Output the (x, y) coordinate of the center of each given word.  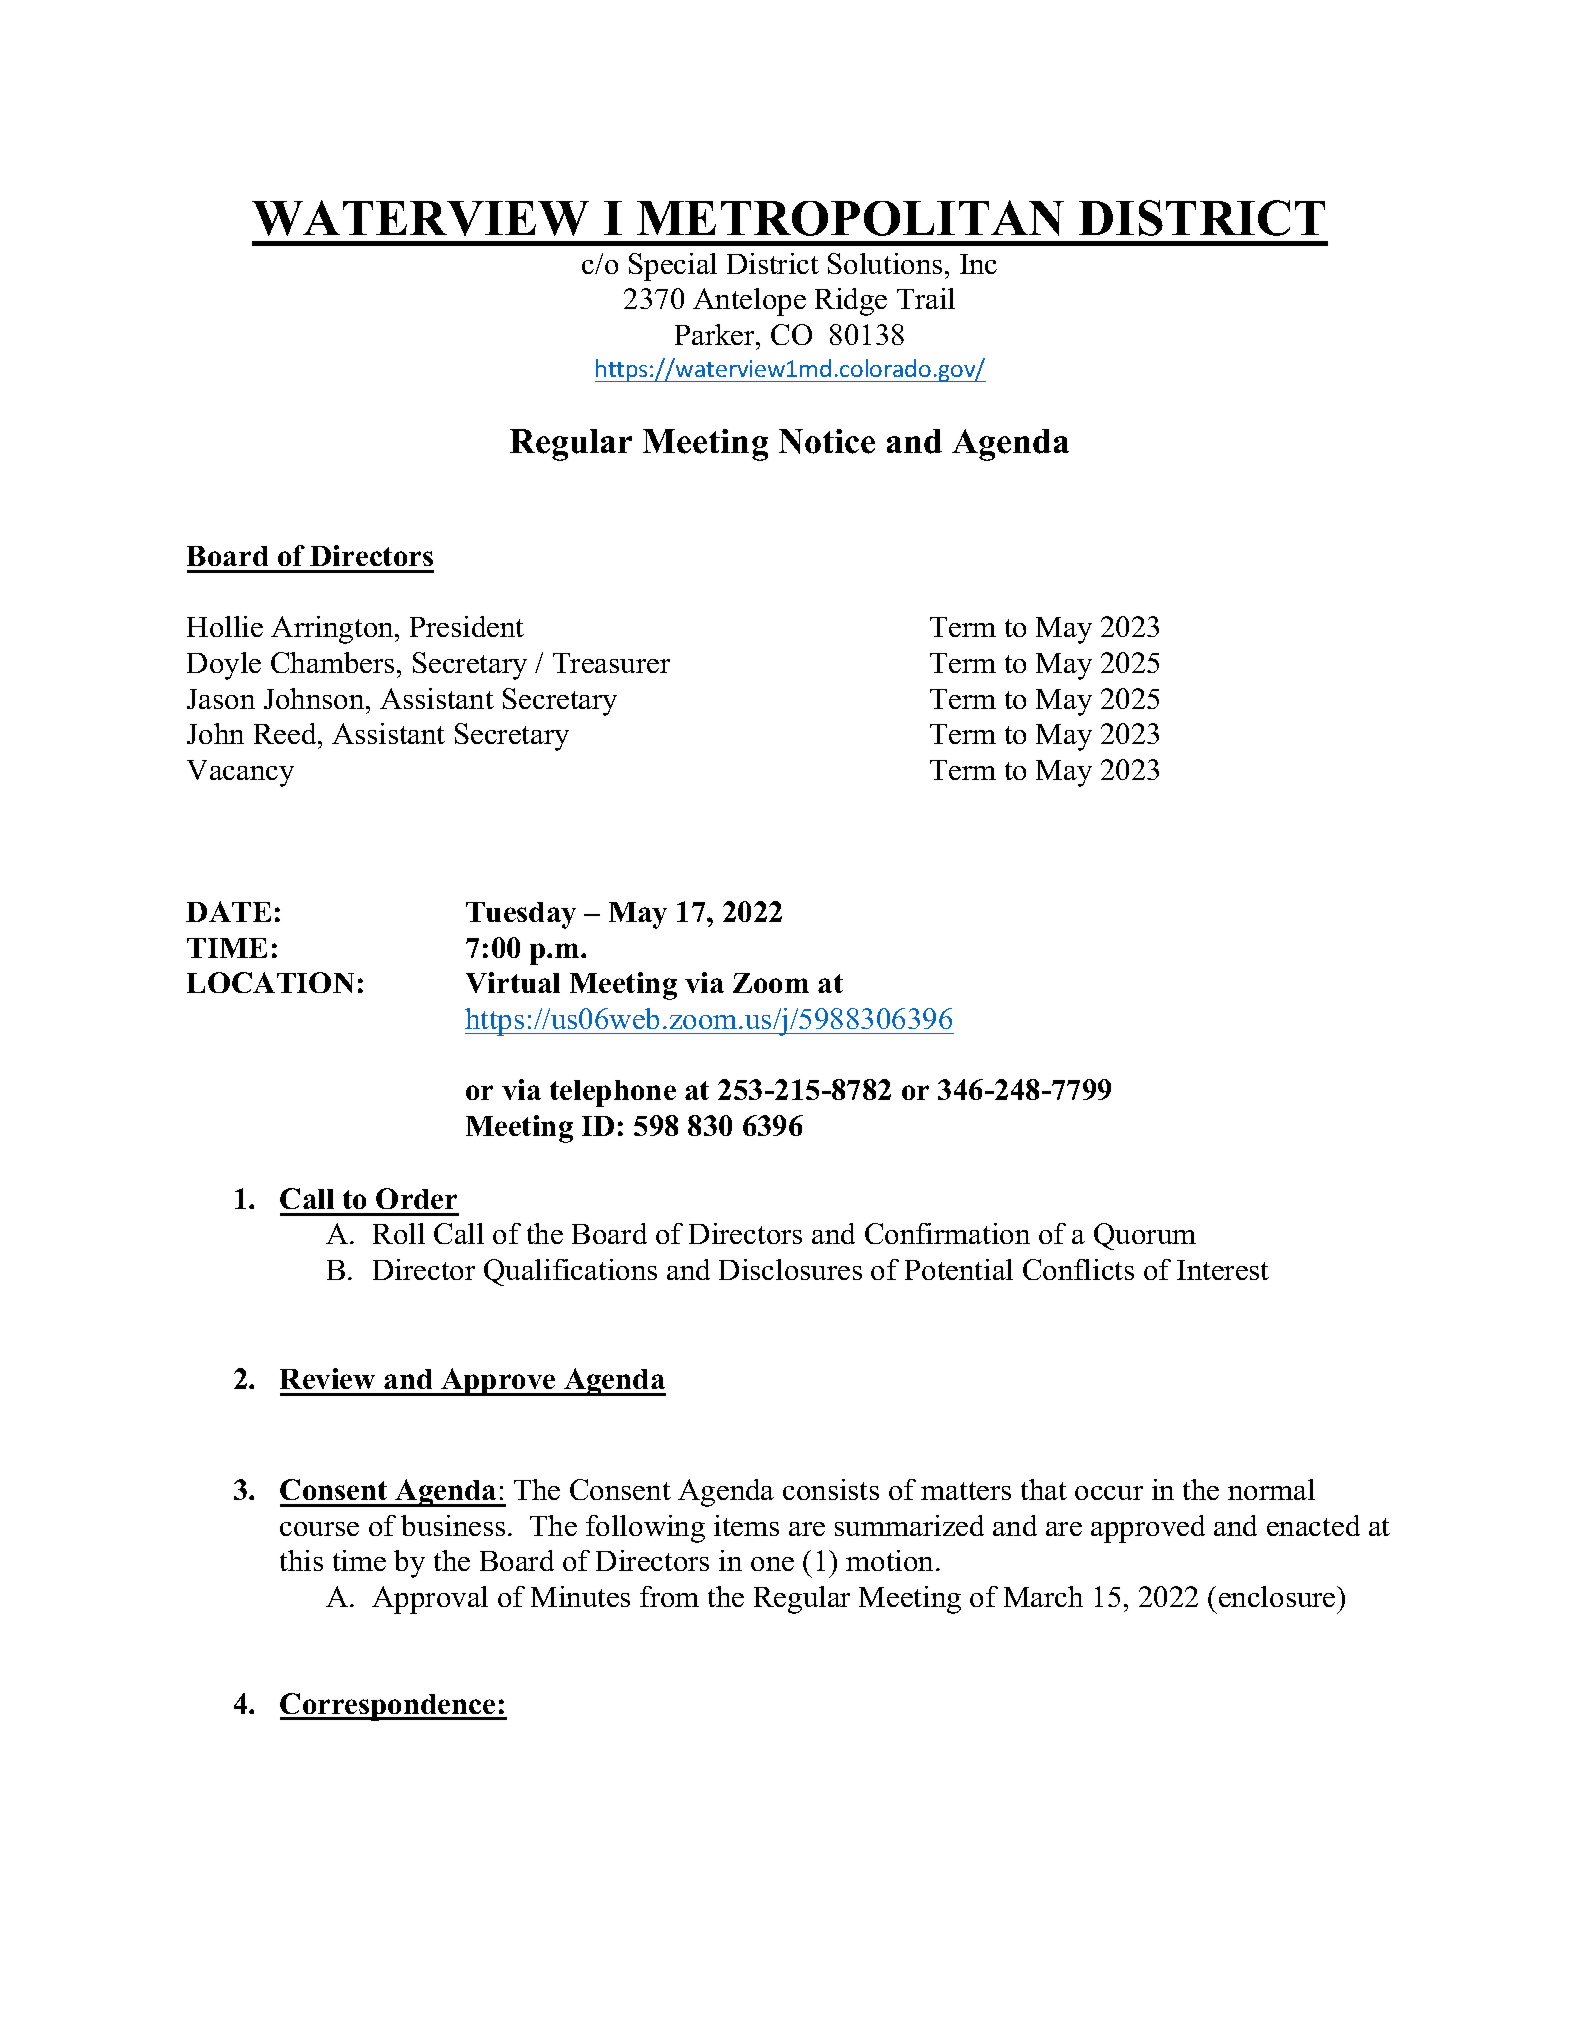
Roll (399, 1233)
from (669, 1596)
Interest (1223, 1270)
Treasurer (611, 663)
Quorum (1145, 1236)
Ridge (851, 302)
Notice (827, 441)
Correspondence (389, 1707)
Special (673, 267)
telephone (613, 1093)
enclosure (1278, 1596)
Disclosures (790, 1269)
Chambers (332, 662)
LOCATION (270, 982)
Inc (978, 264)
